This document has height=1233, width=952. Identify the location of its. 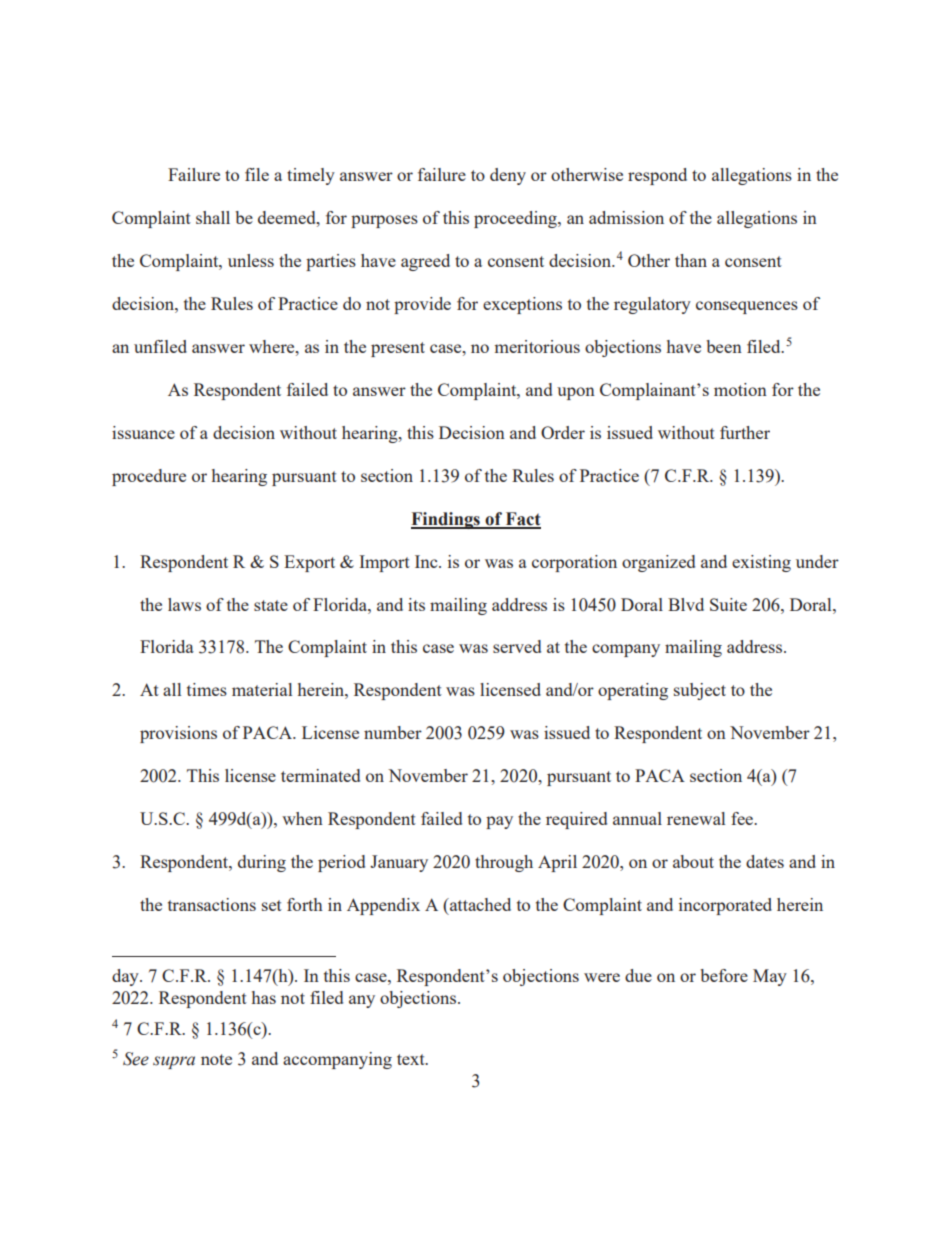
(416, 604).
